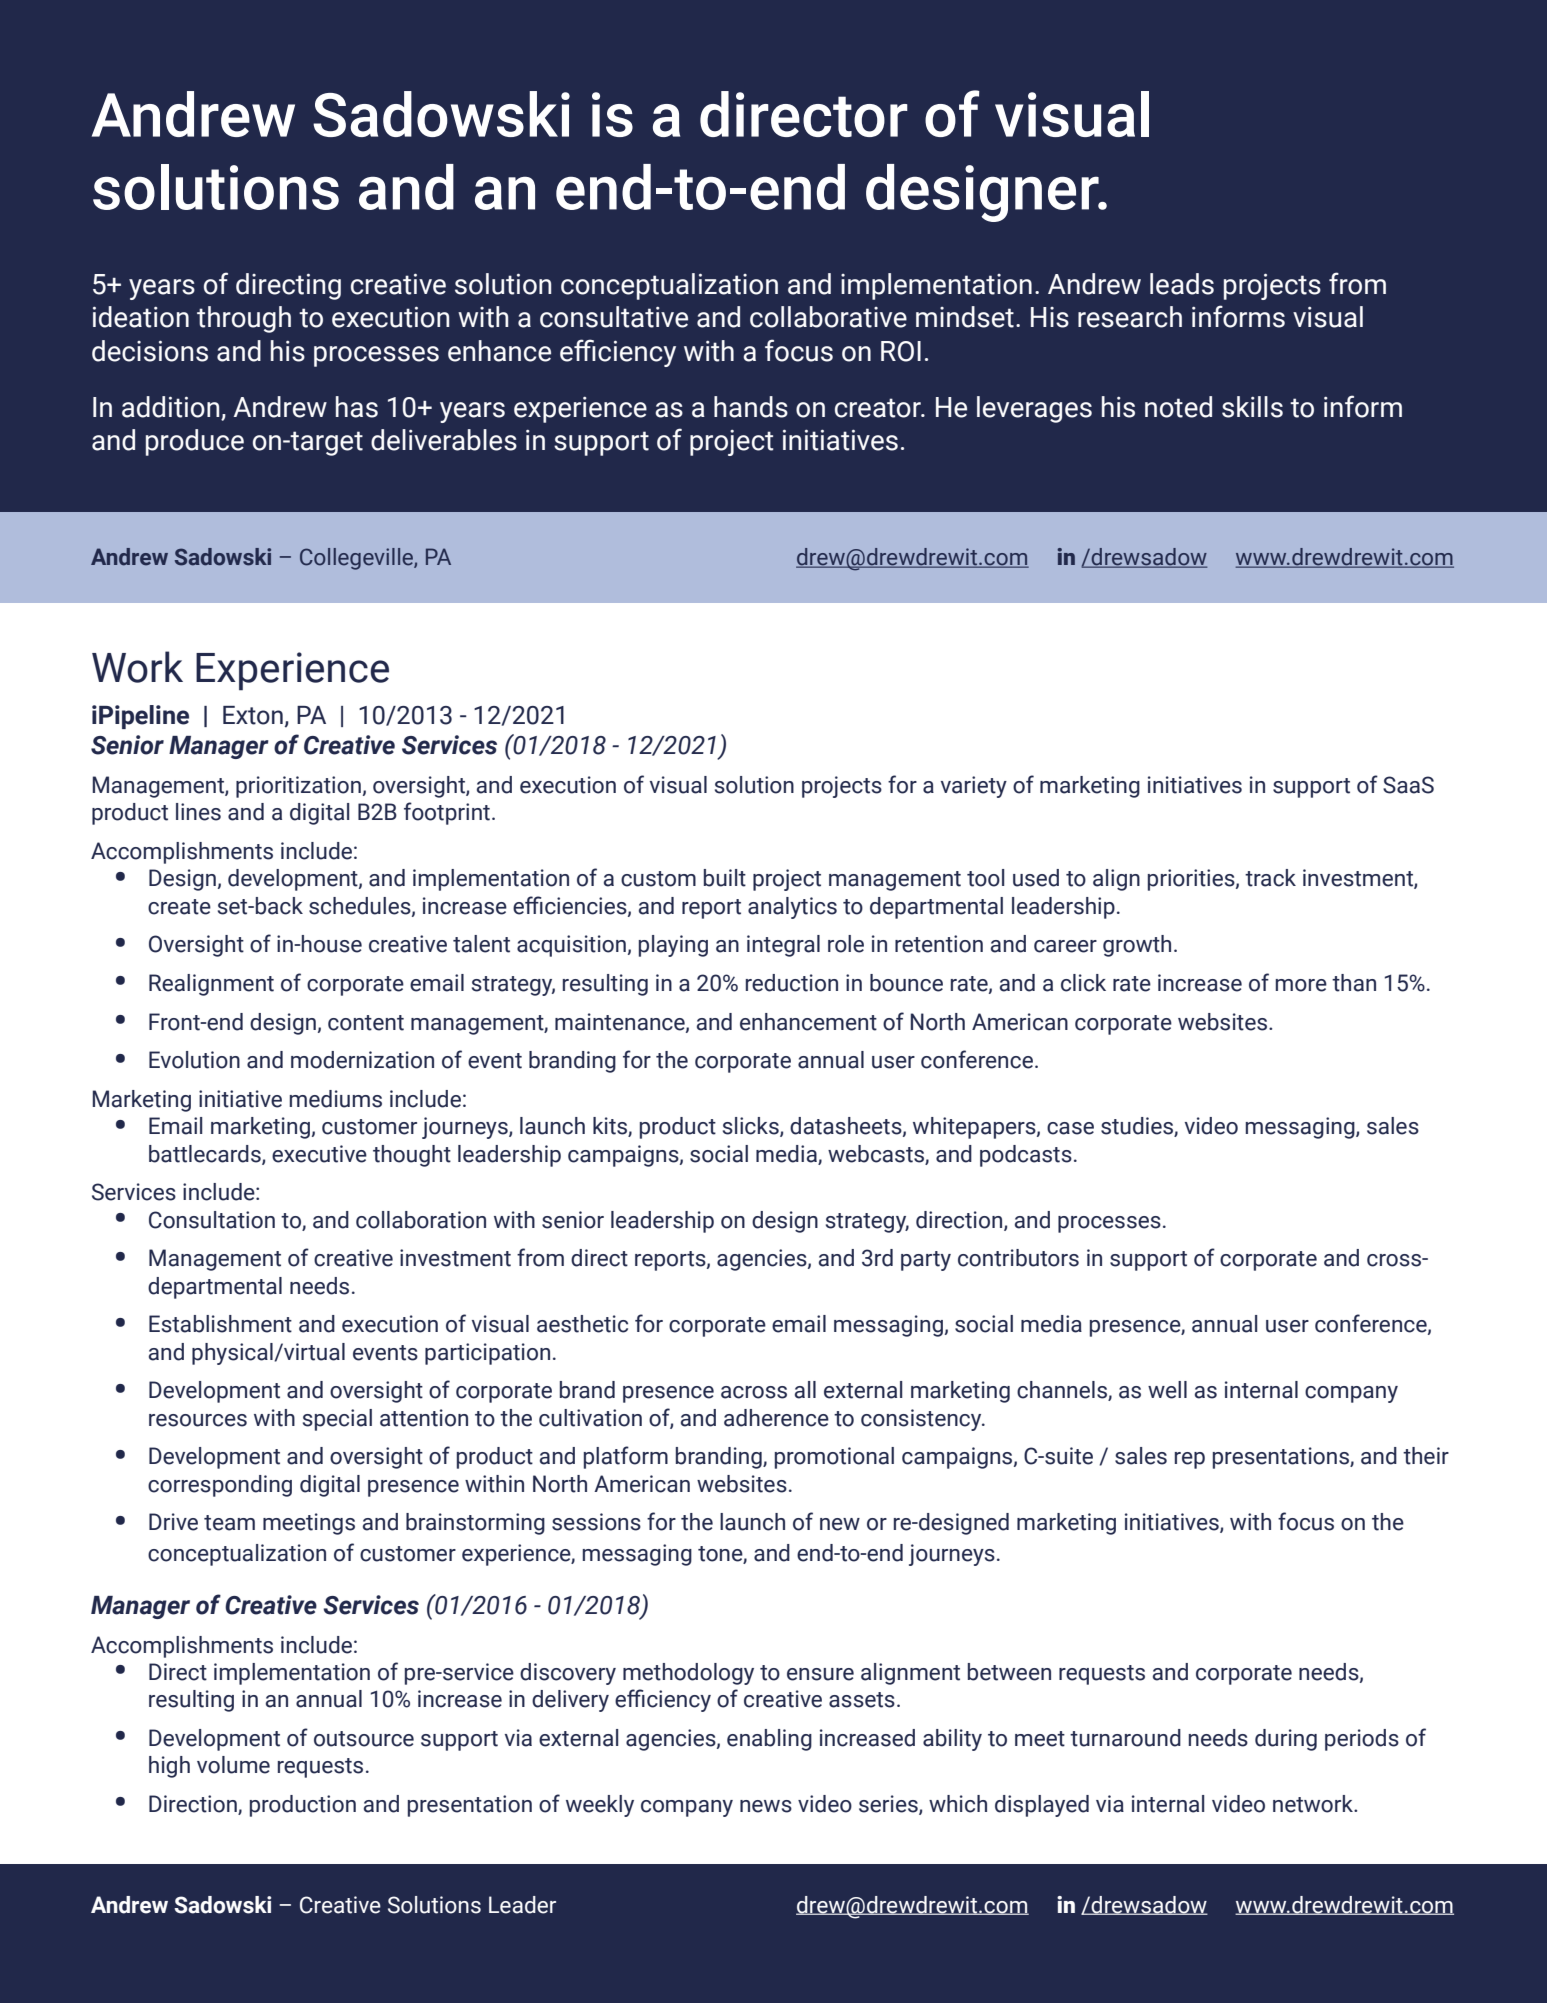 The image size is (1547, 2003). Describe the element at coordinates (233, 1765) in the screenshot. I see `volume` at that location.
